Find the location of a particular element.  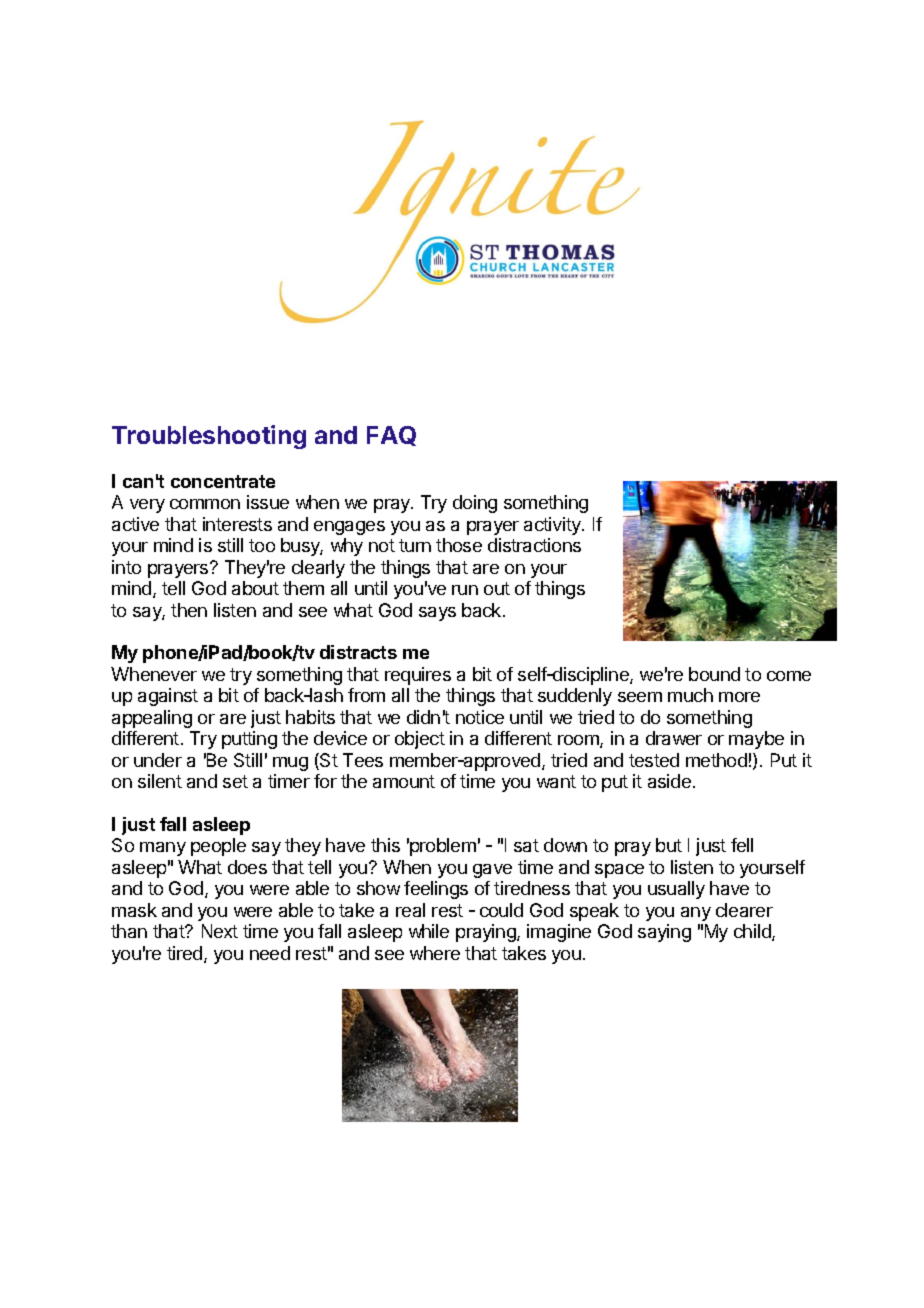

against is located at coordinates (168, 697).
